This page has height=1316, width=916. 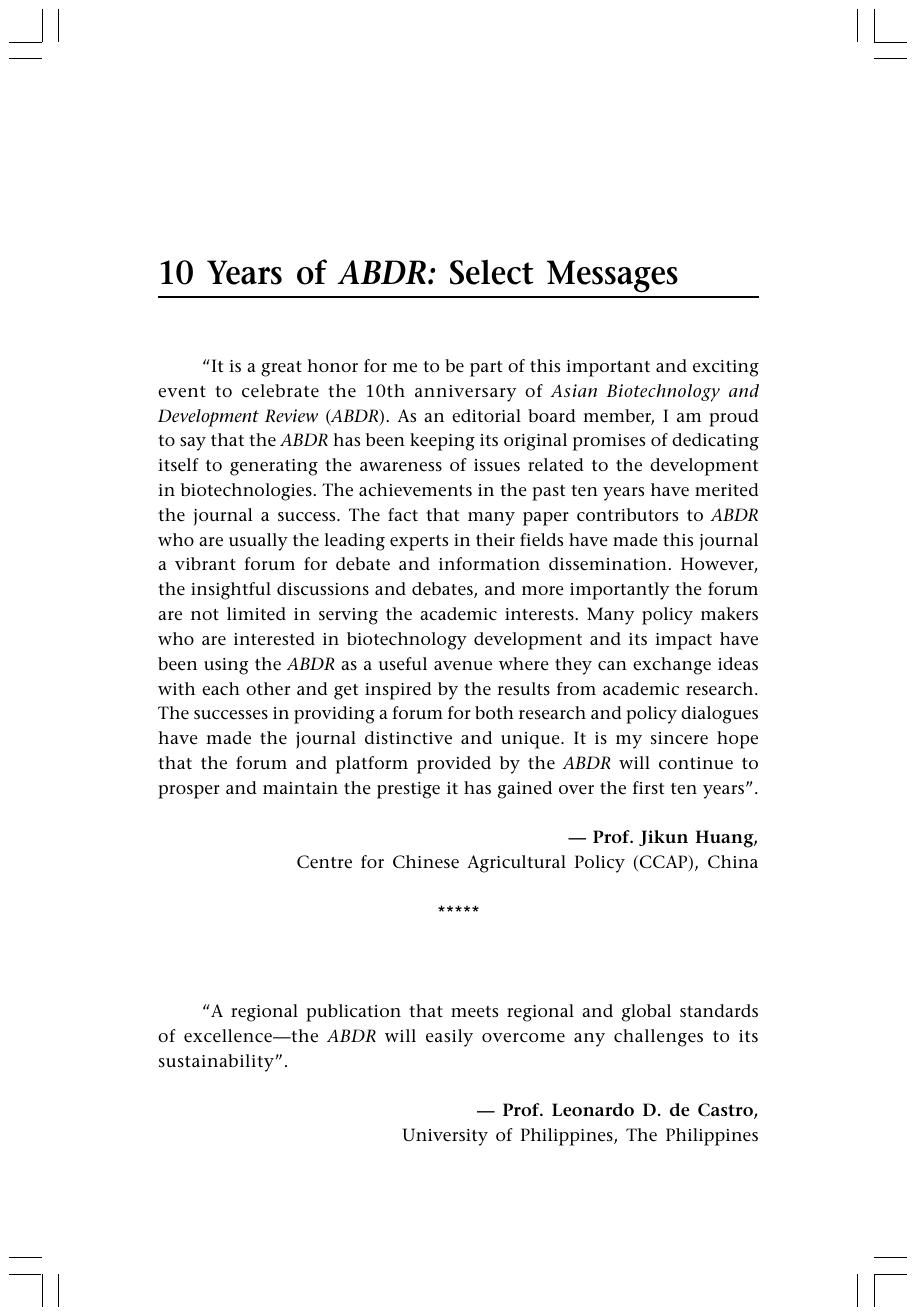 What do you see at coordinates (426, 862) in the page?
I see `Chinese` at bounding box center [426, 862].
